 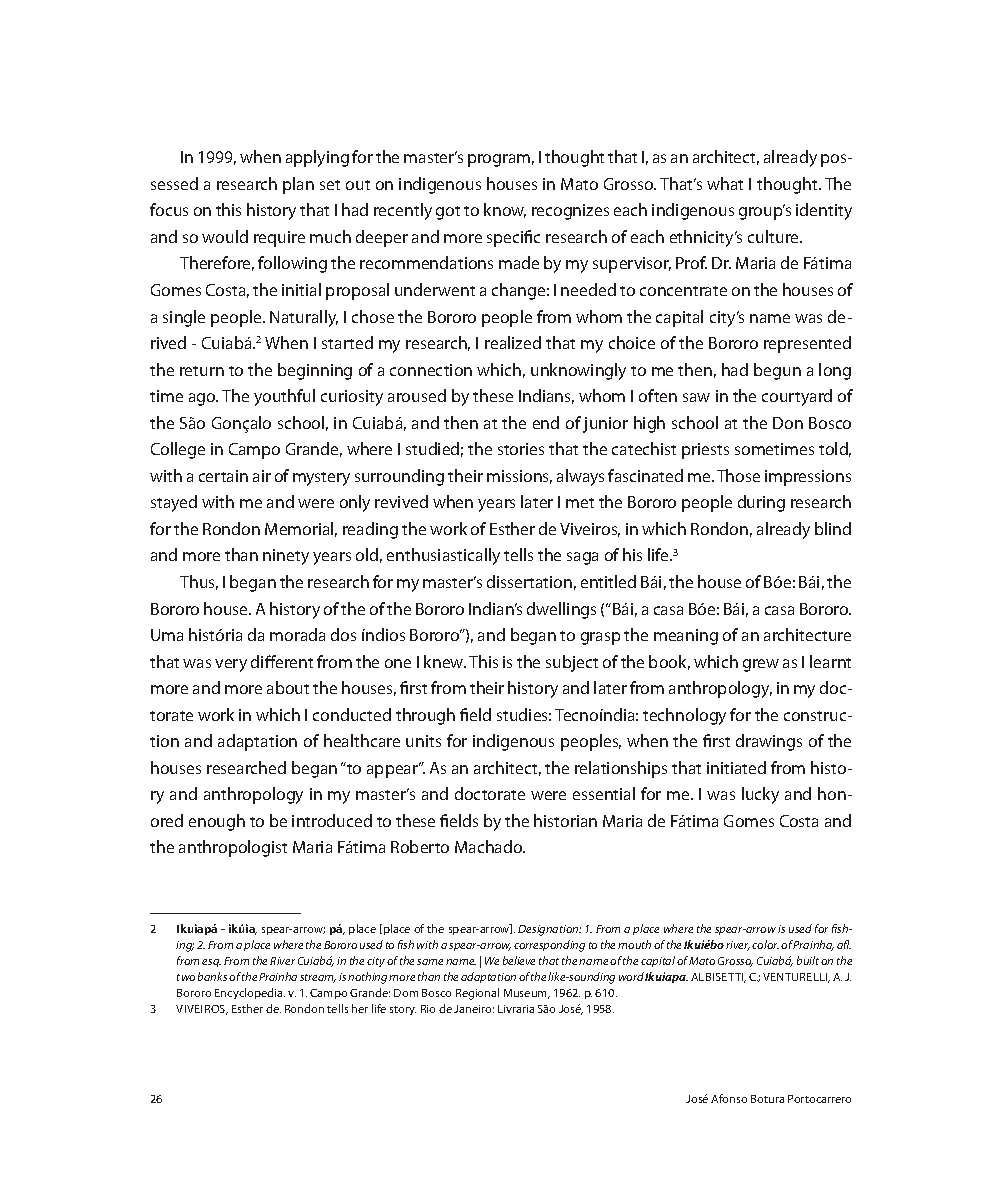 I want to click on what, so click(x=725, y=183).
